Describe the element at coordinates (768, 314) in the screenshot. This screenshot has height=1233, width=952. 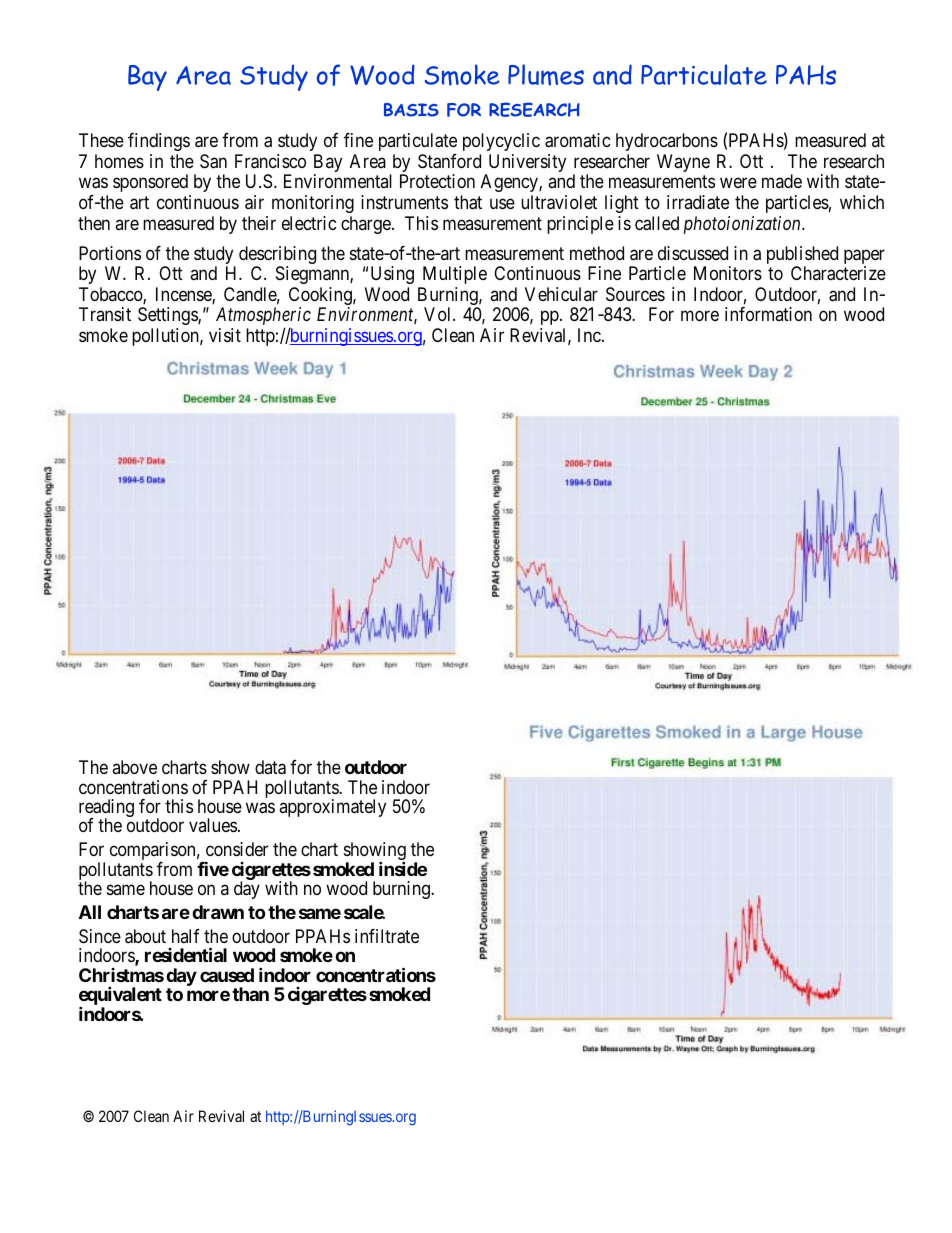
I see `information` at that location.
